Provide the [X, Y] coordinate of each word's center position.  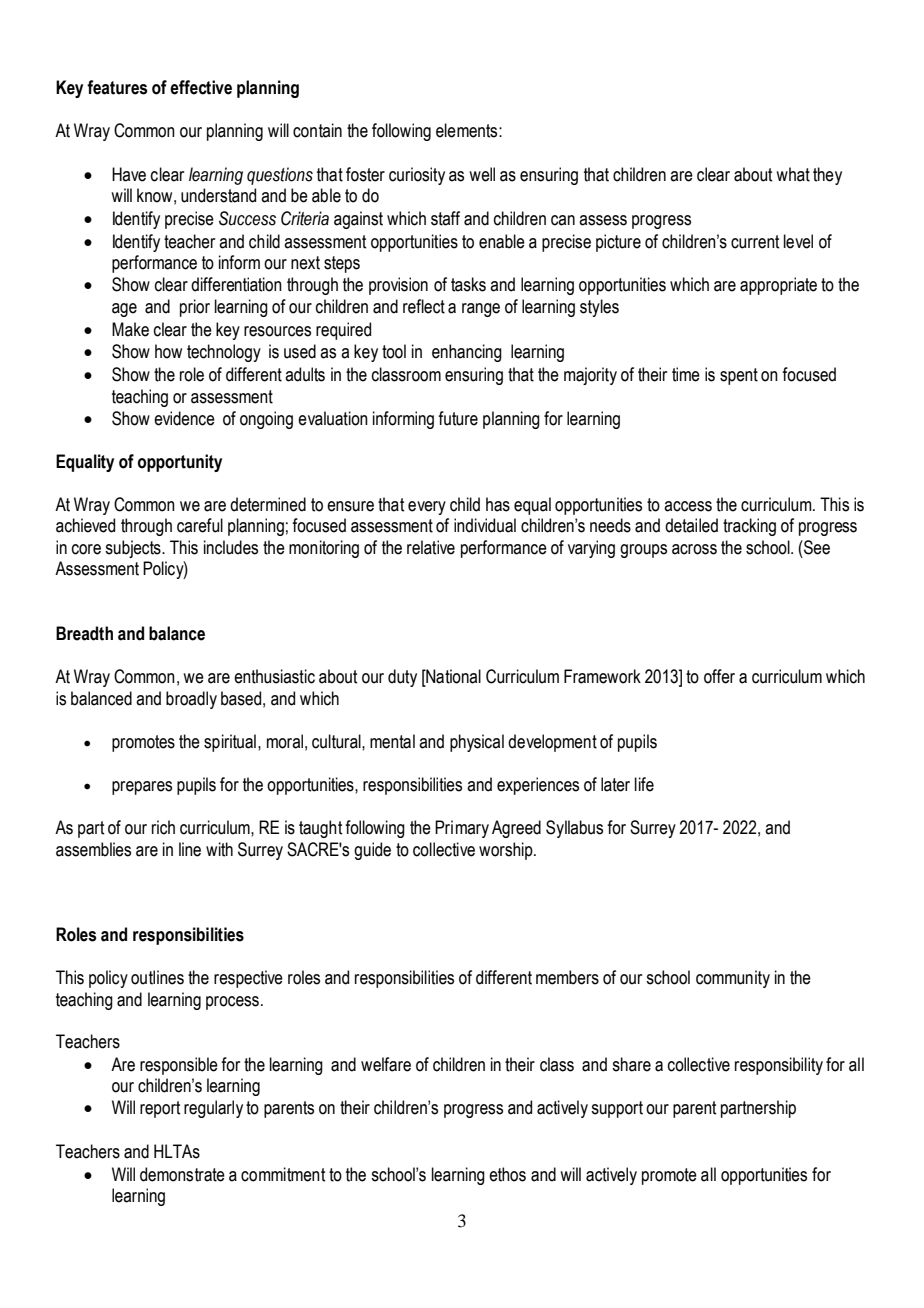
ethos [507, 1174]
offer [719, 676]
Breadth [84, 633]
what [793, 174]
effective [201, 87]
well [482, 174]
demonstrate [182, 1174]
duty [402, 678]
